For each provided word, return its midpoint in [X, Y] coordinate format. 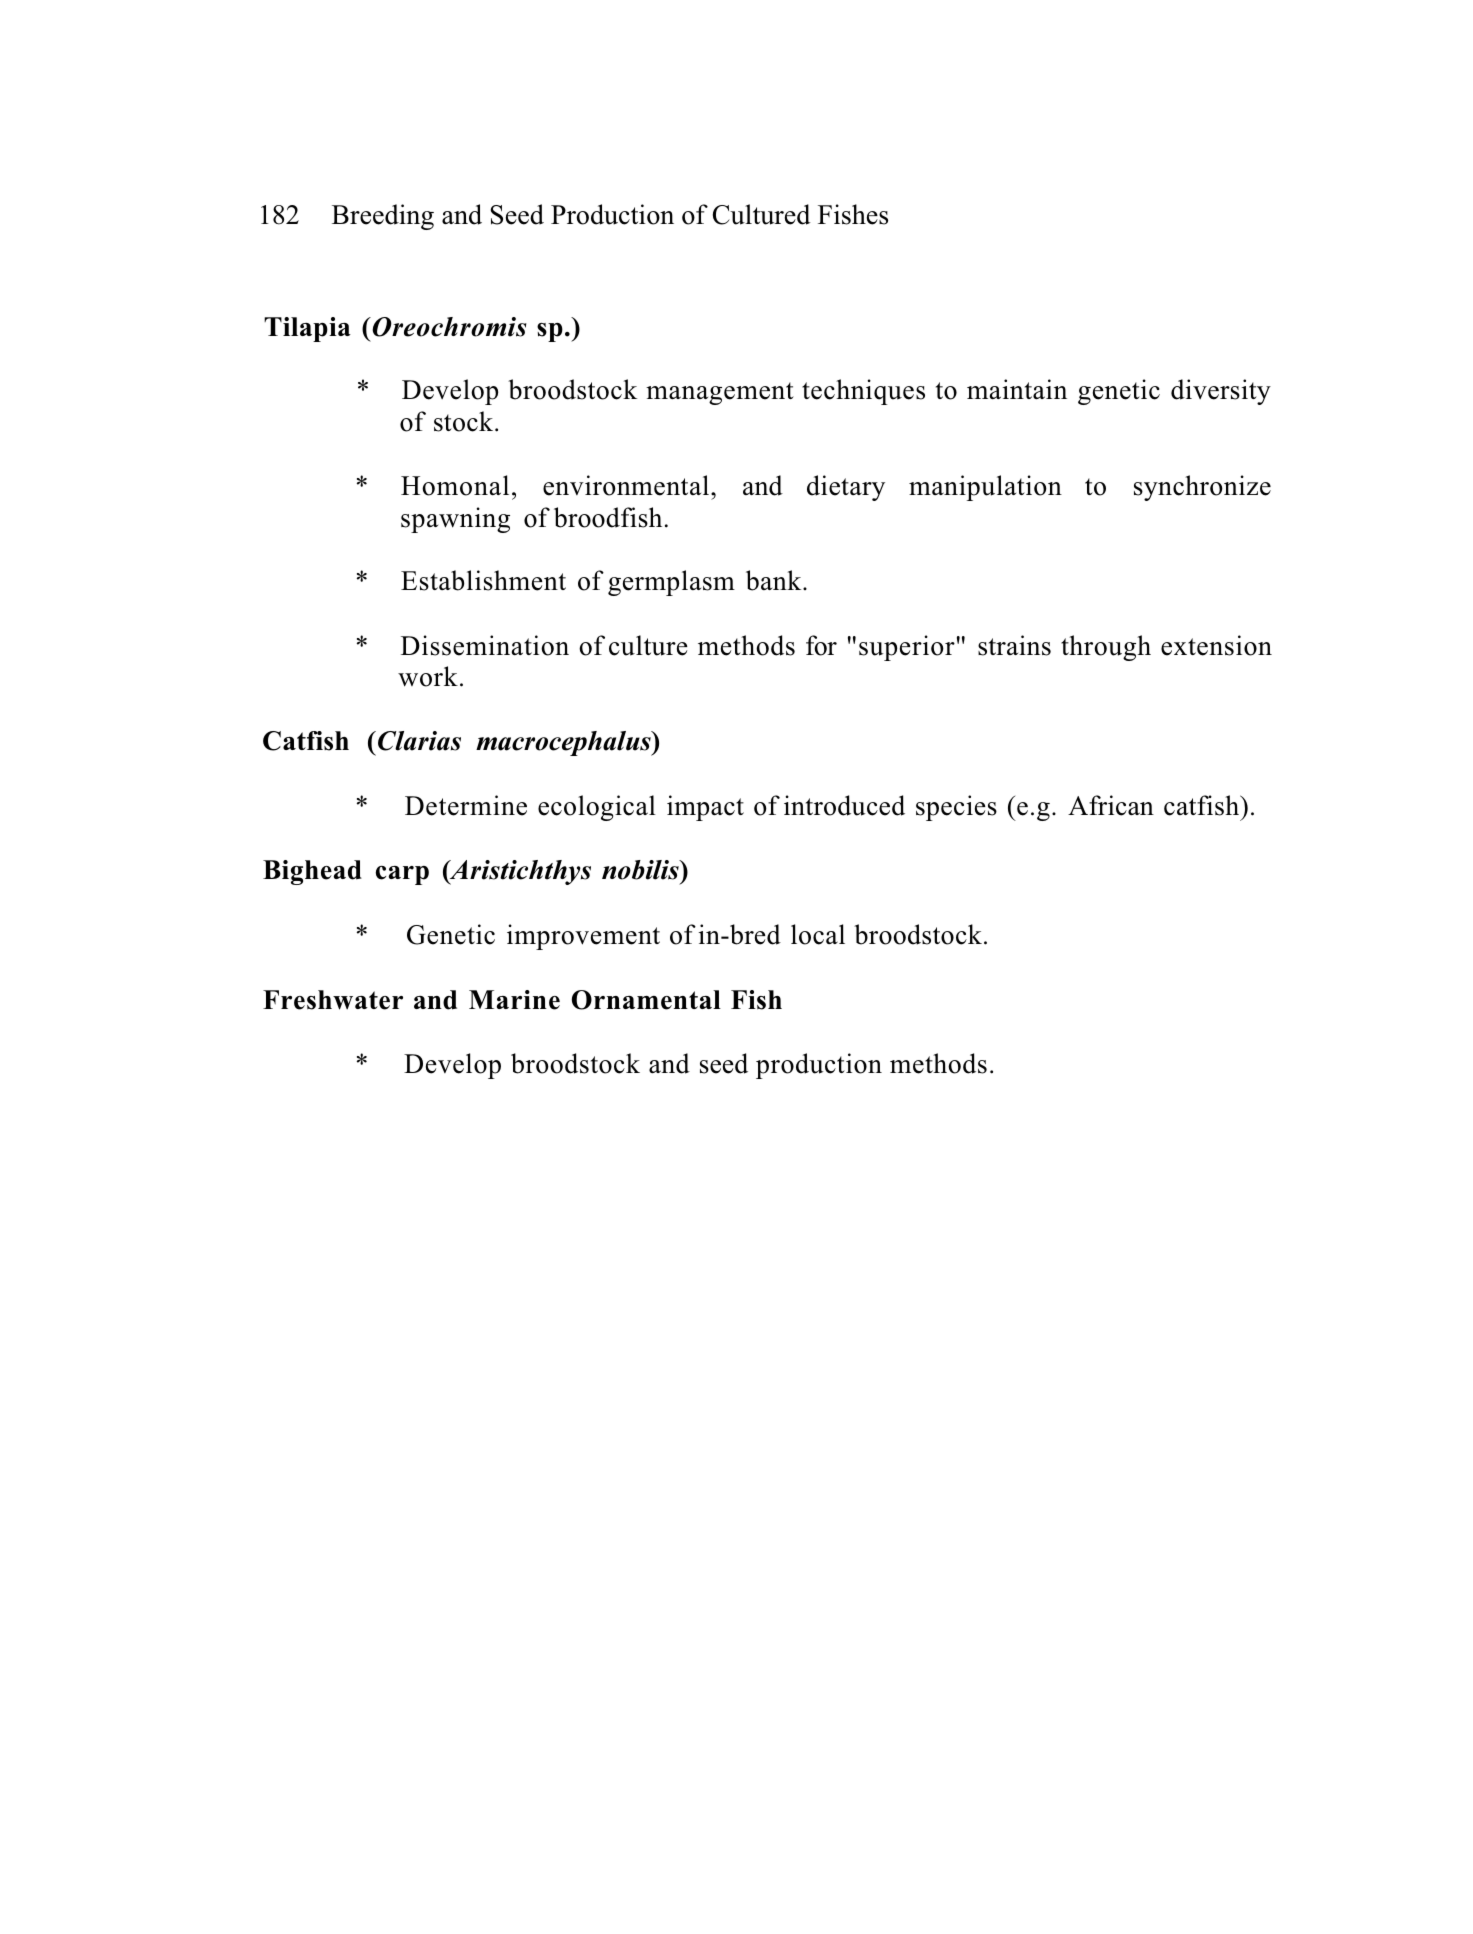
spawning [455, 520]
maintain [1017, 389]
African [1111, 805]
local [818, 934]
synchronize [1202, 488]
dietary [846, 488]
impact [705, 808]
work [428, 676]
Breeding [383, 217]
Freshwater [333, 1000]
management [720, 393]
